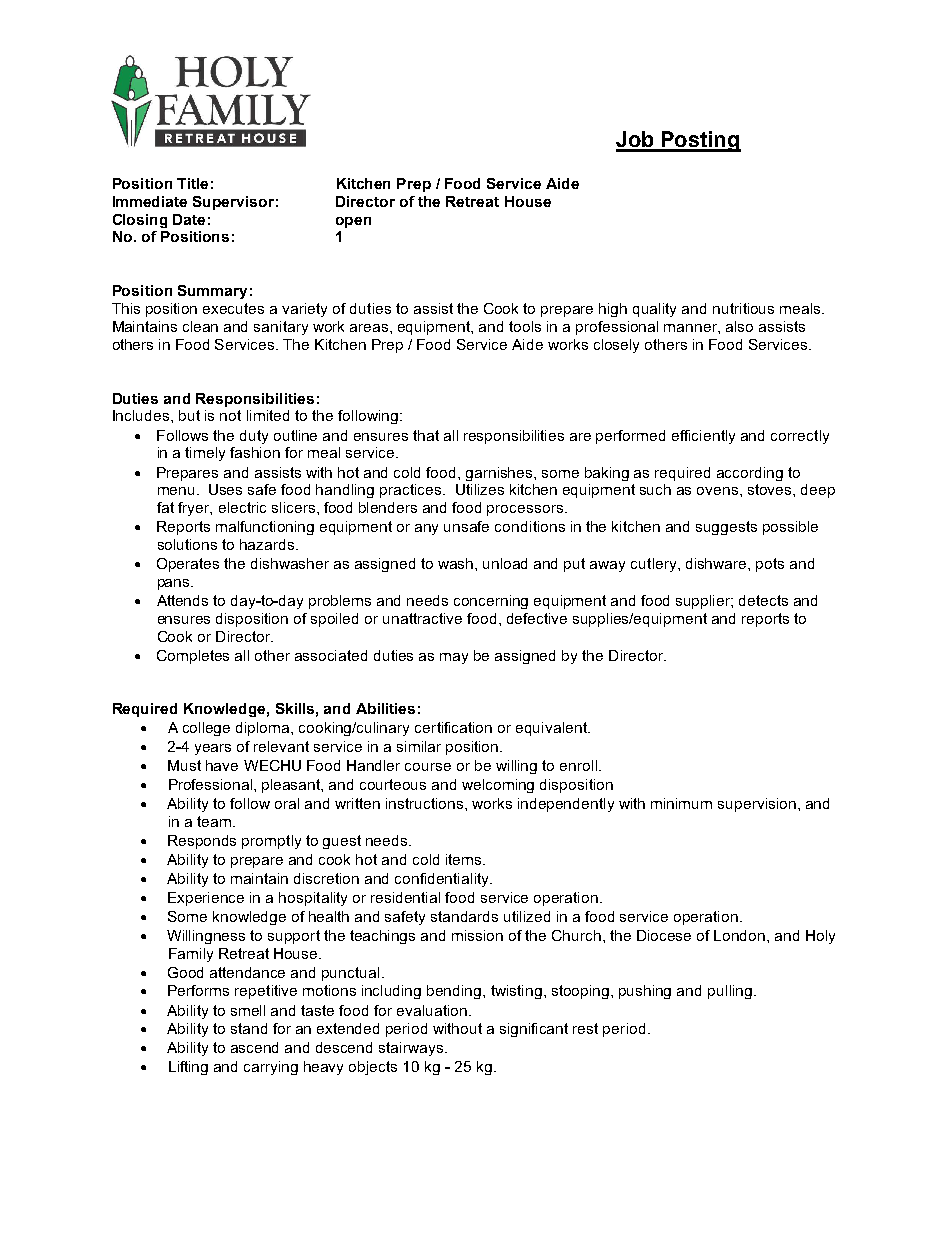 This document has width=952, height=1233. Describe the element at coordinates (192, 183) in the document. I see `Title` at that location.
